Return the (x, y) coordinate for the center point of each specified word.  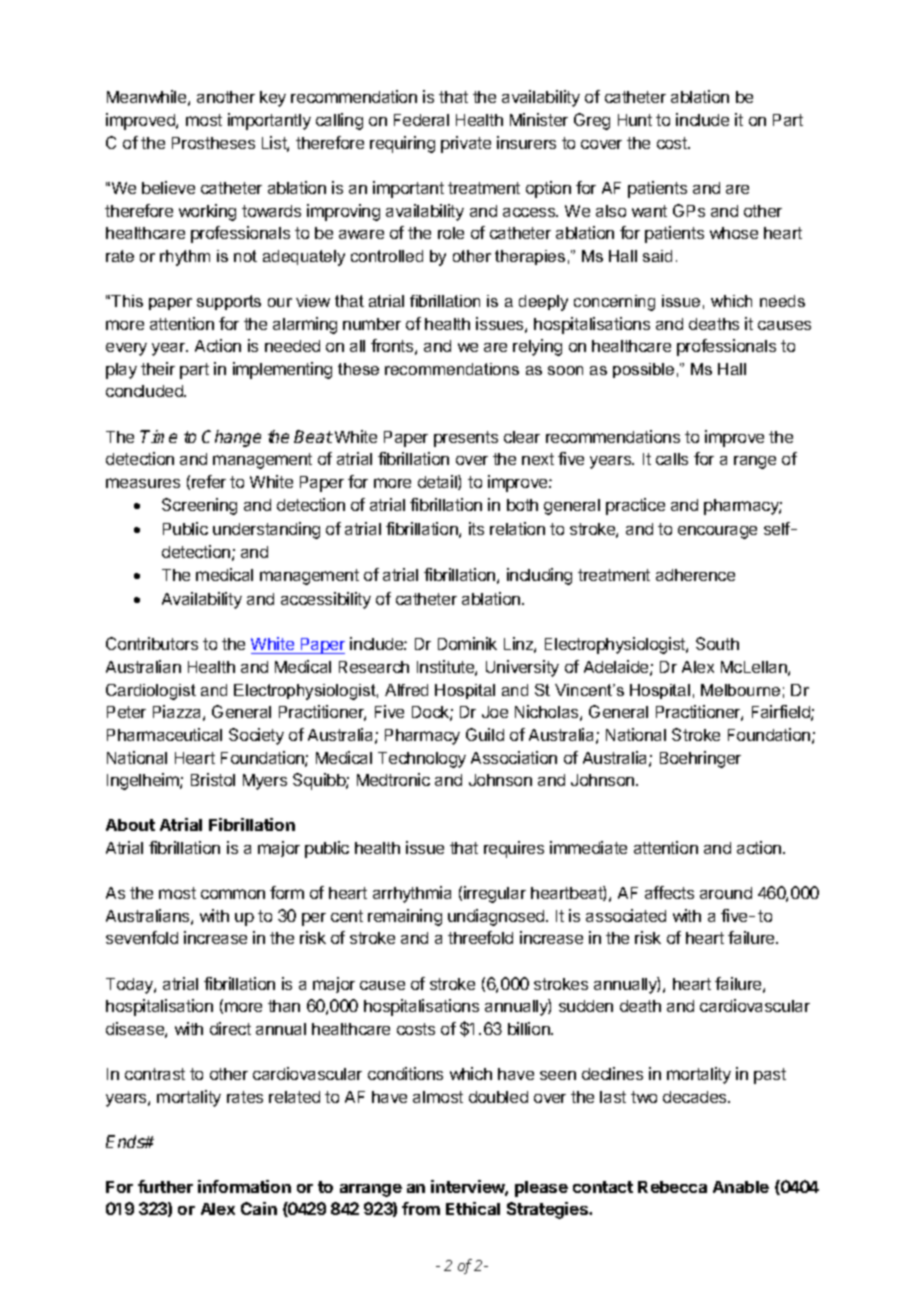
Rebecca (672, 1187)
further (165, 1186)
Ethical (473, 1208)
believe (168, 187)
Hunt (635, 120)
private (466, 144)
